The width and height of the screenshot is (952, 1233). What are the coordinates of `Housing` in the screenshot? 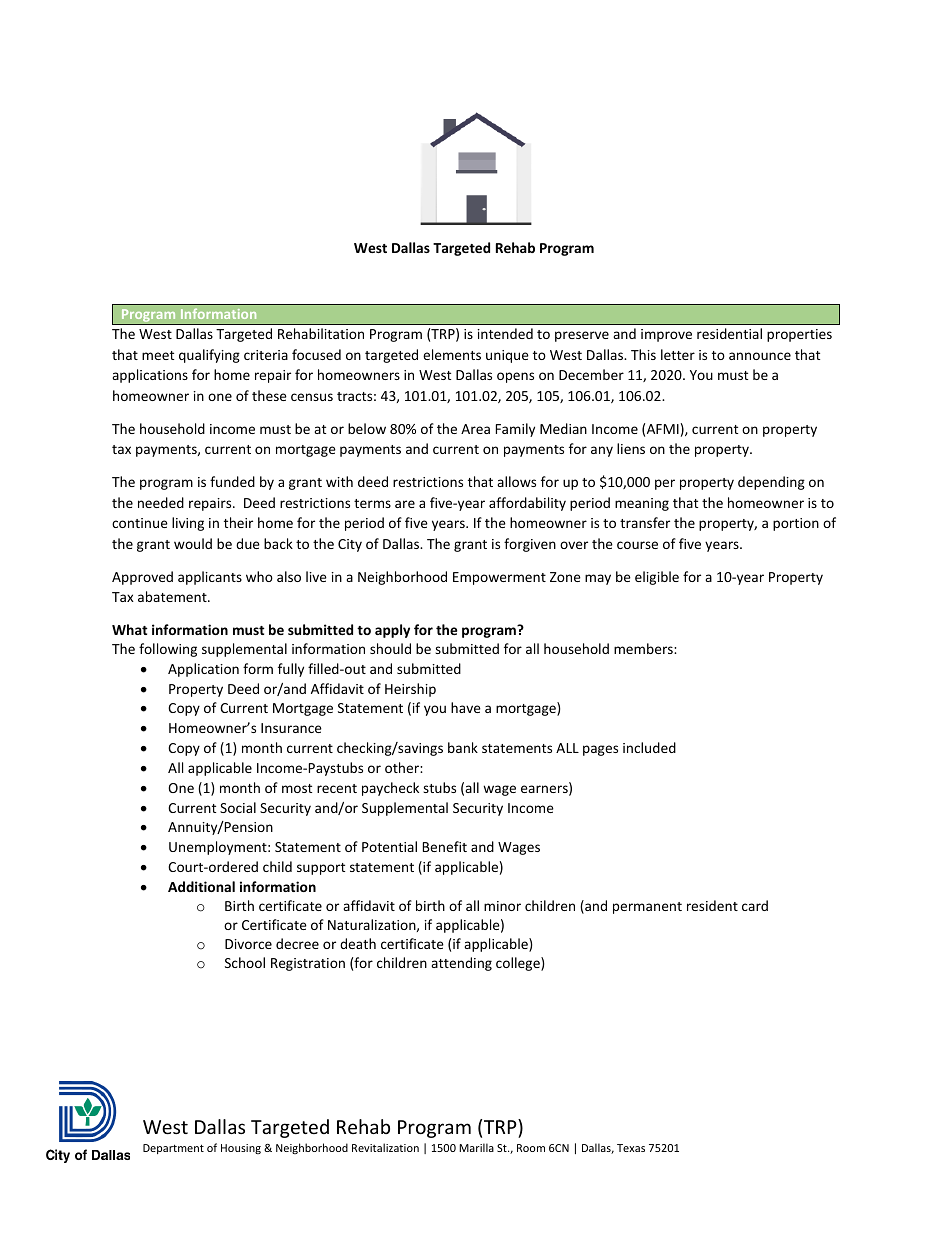 It's located at (241, 1149).
